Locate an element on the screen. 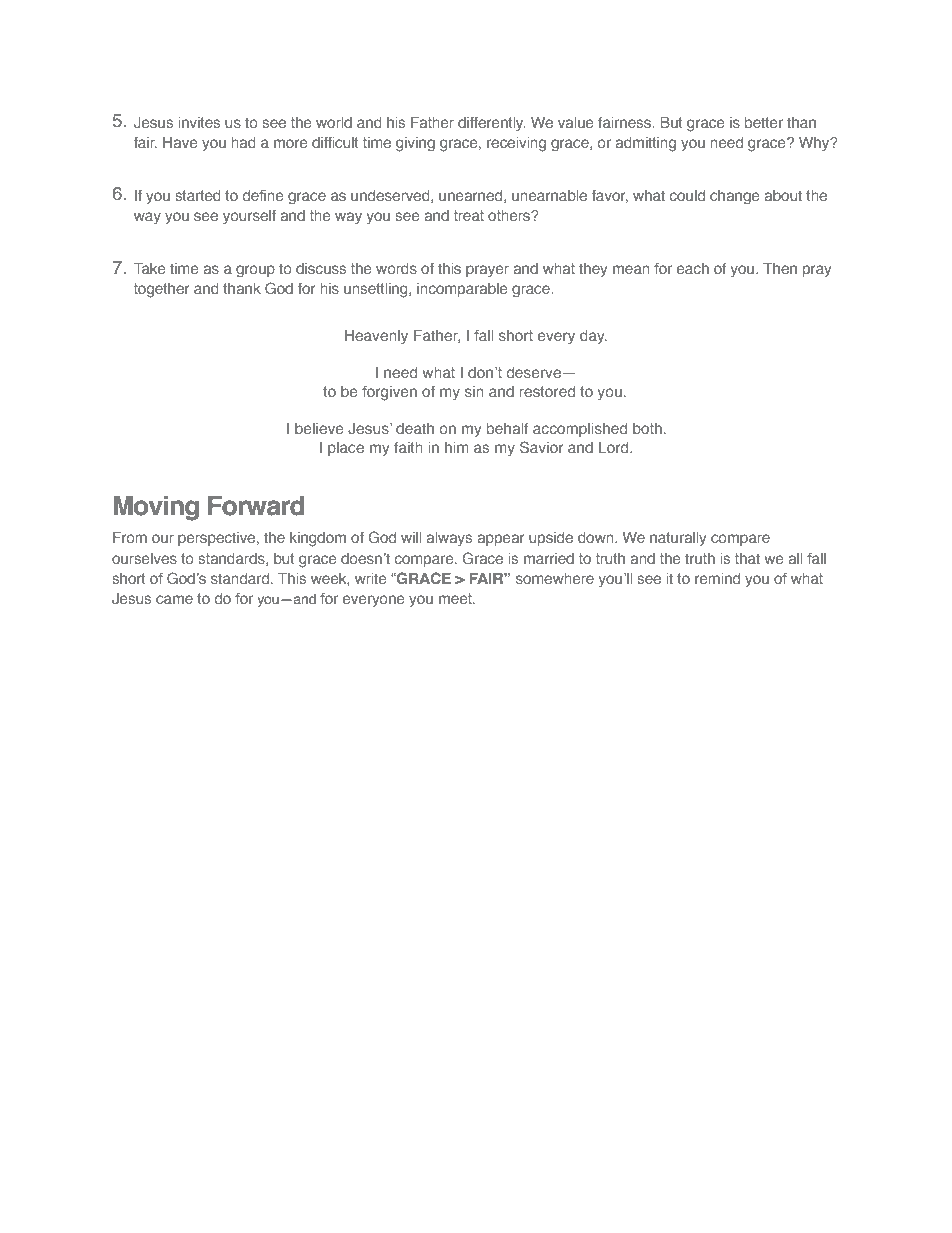 The image size is (952, 1233). group is located at coordinates (255, 271).
